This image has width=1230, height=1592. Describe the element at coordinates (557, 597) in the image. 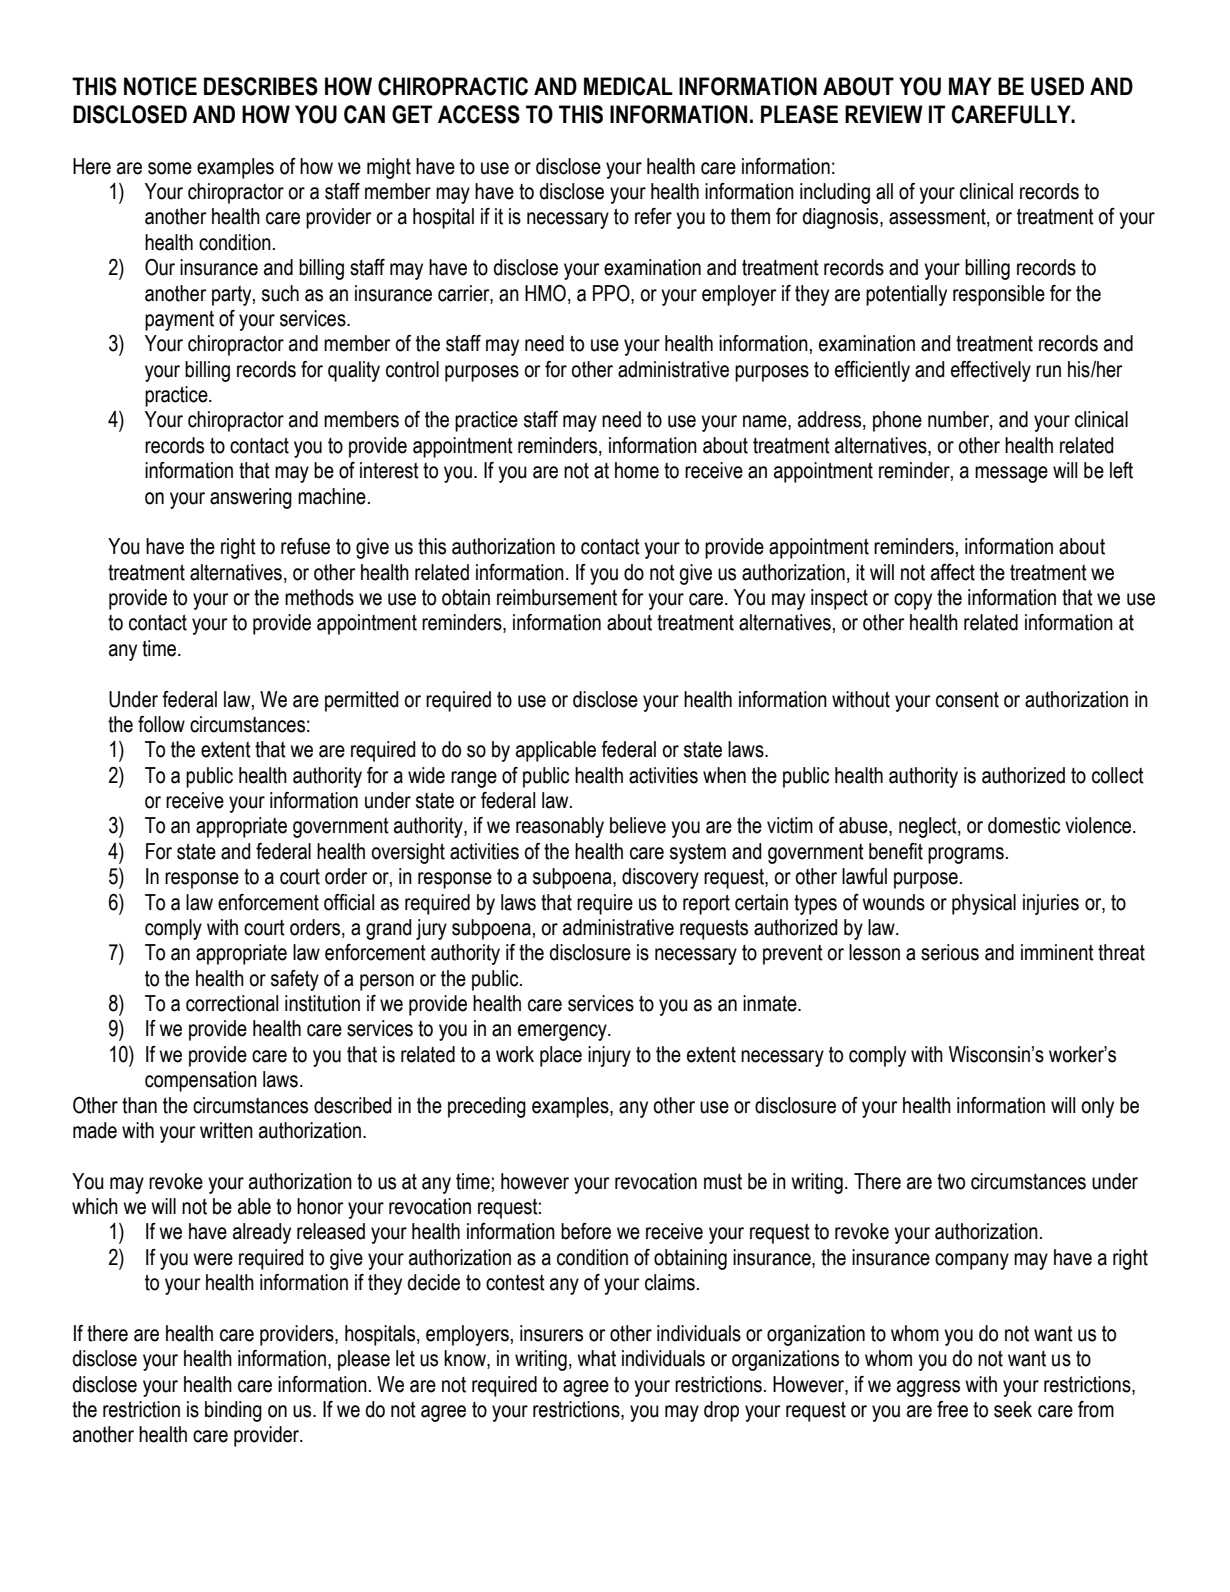

I see `reimbursement` at that location.
